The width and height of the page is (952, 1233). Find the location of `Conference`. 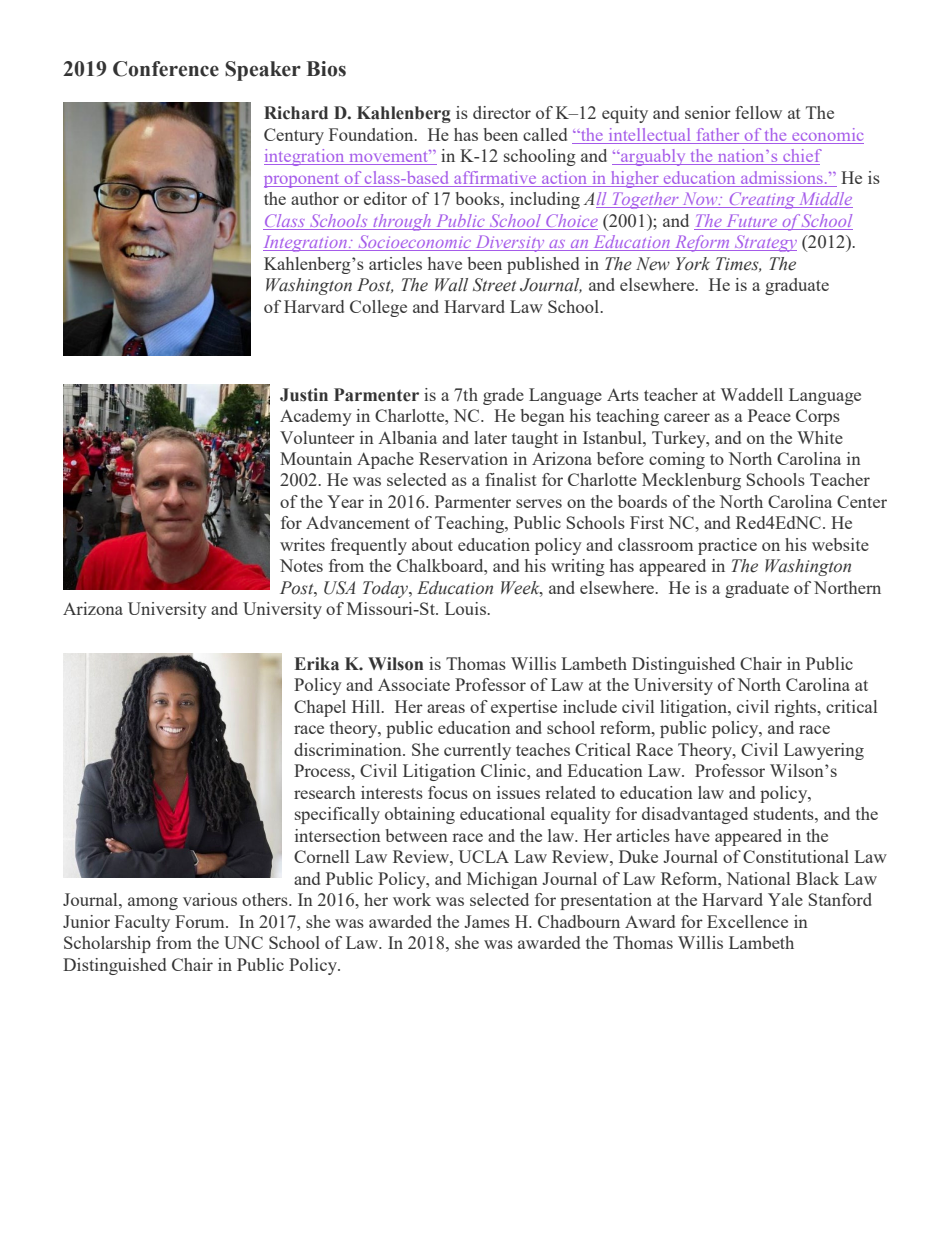

Conference is located at coordinates (166, 69).
